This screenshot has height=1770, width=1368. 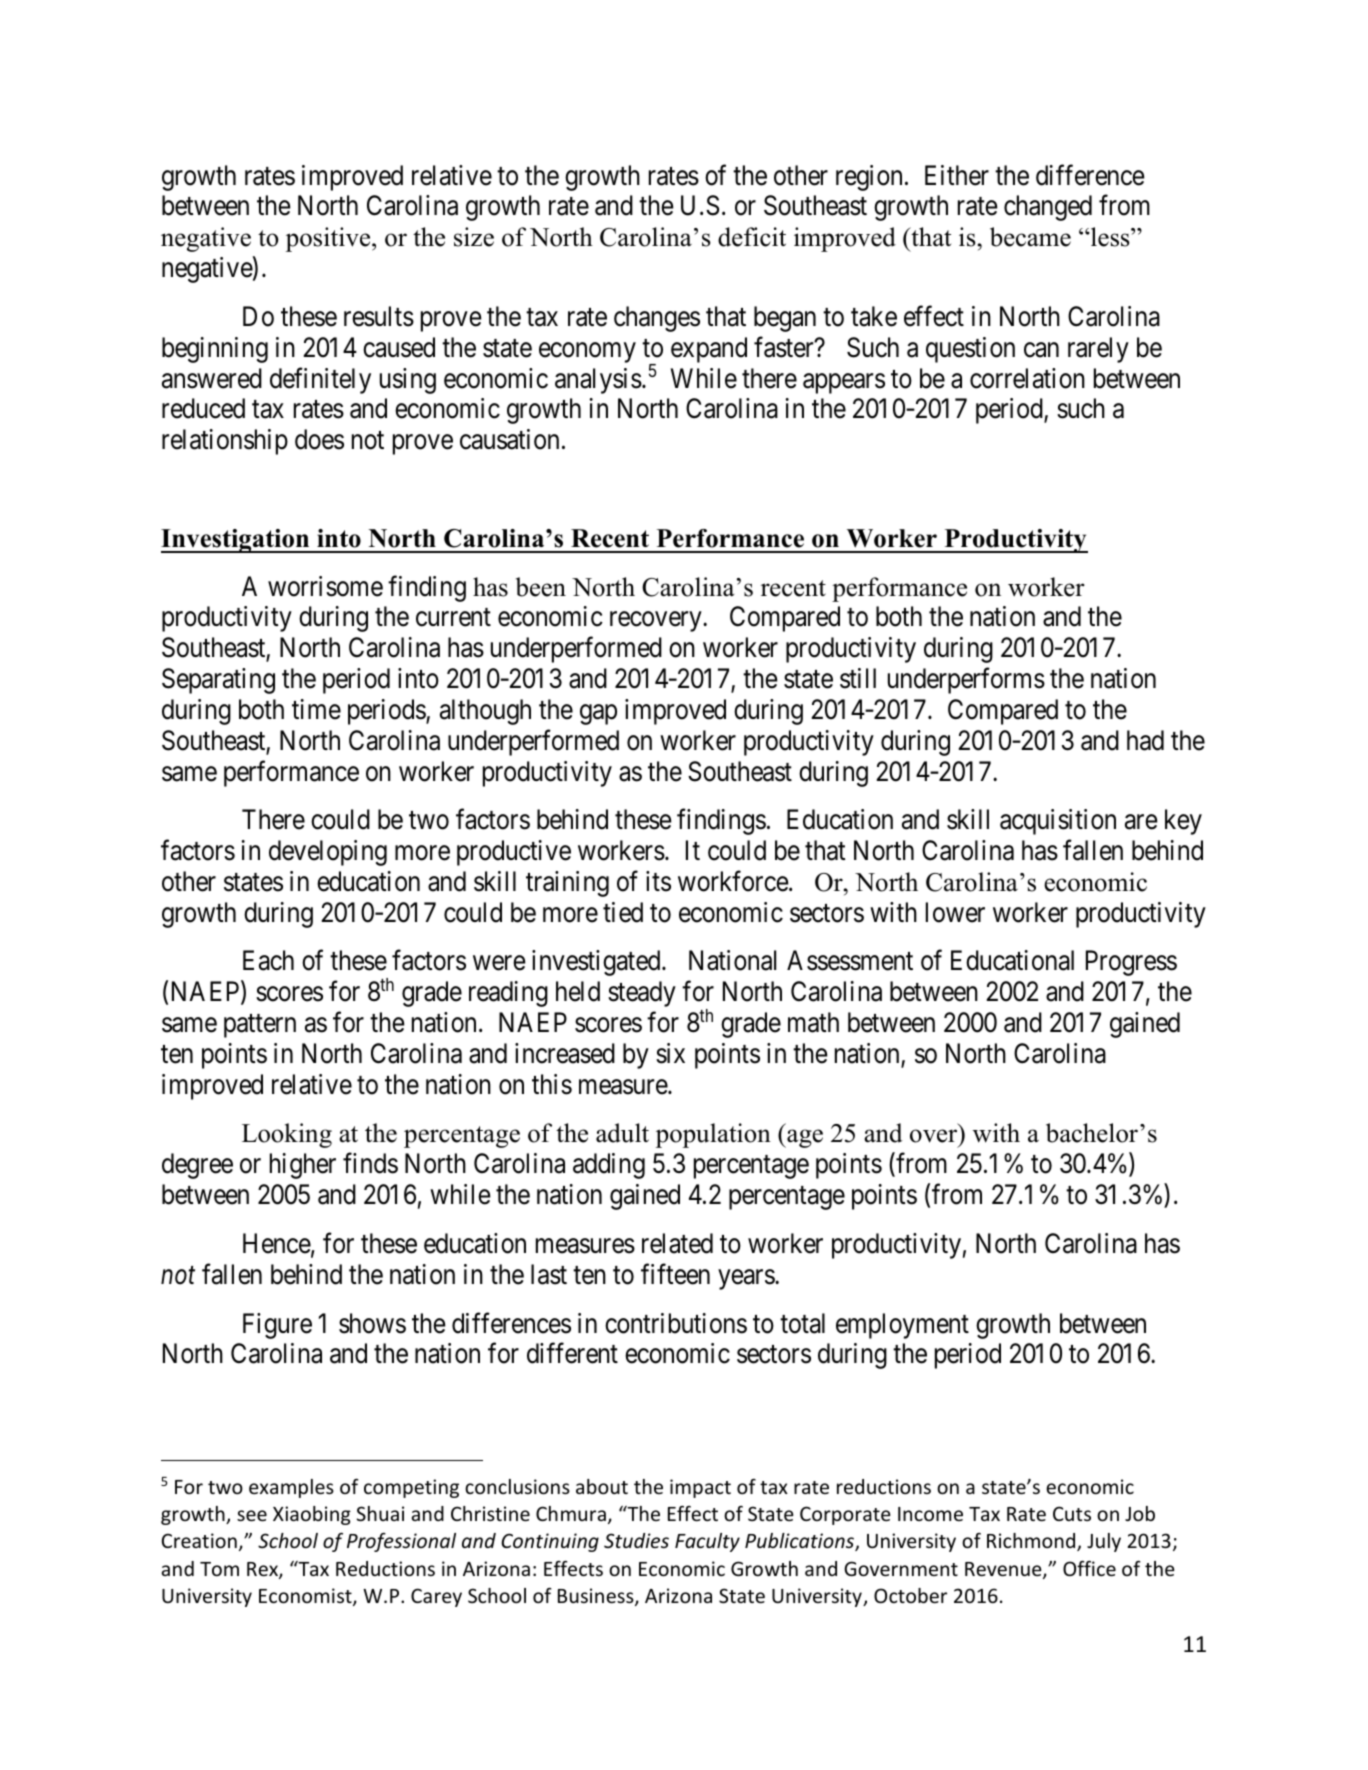 I want to click on pattern, so click(x=260, y=1026).
